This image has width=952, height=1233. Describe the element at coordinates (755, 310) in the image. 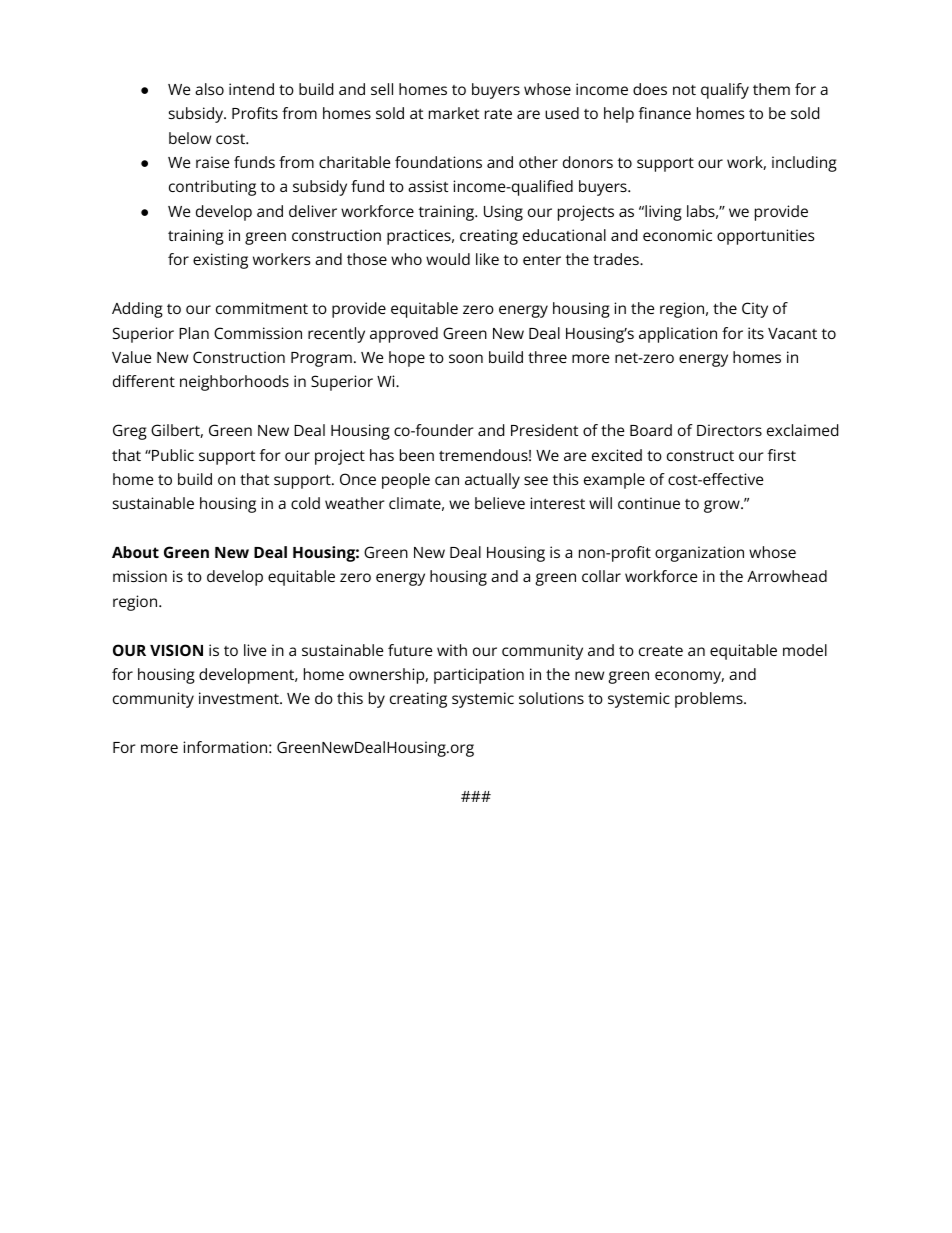

I see `City` at that location.
